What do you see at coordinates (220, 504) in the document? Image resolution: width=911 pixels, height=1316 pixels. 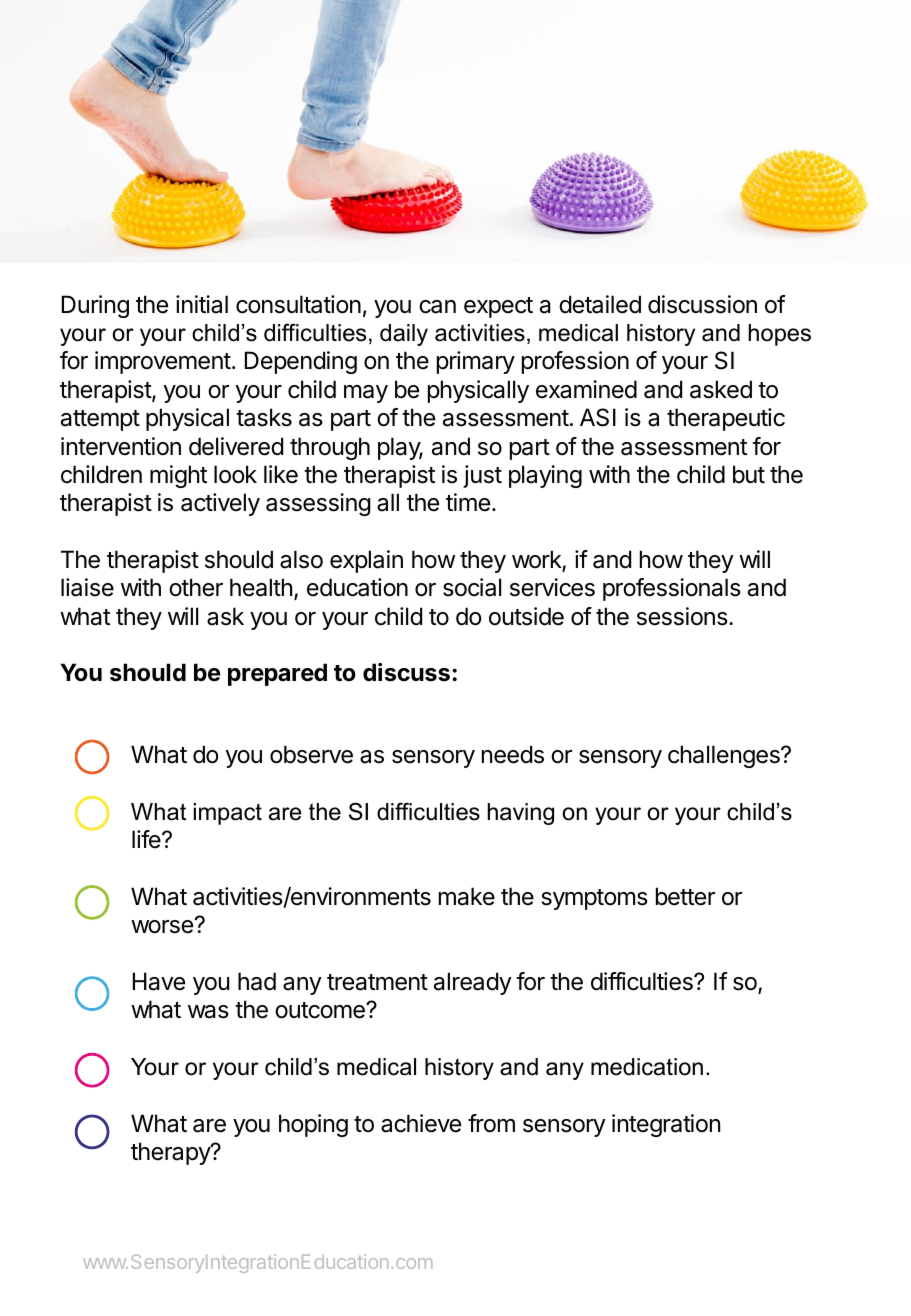 I see `actively` at bounding box center [220, 504].
